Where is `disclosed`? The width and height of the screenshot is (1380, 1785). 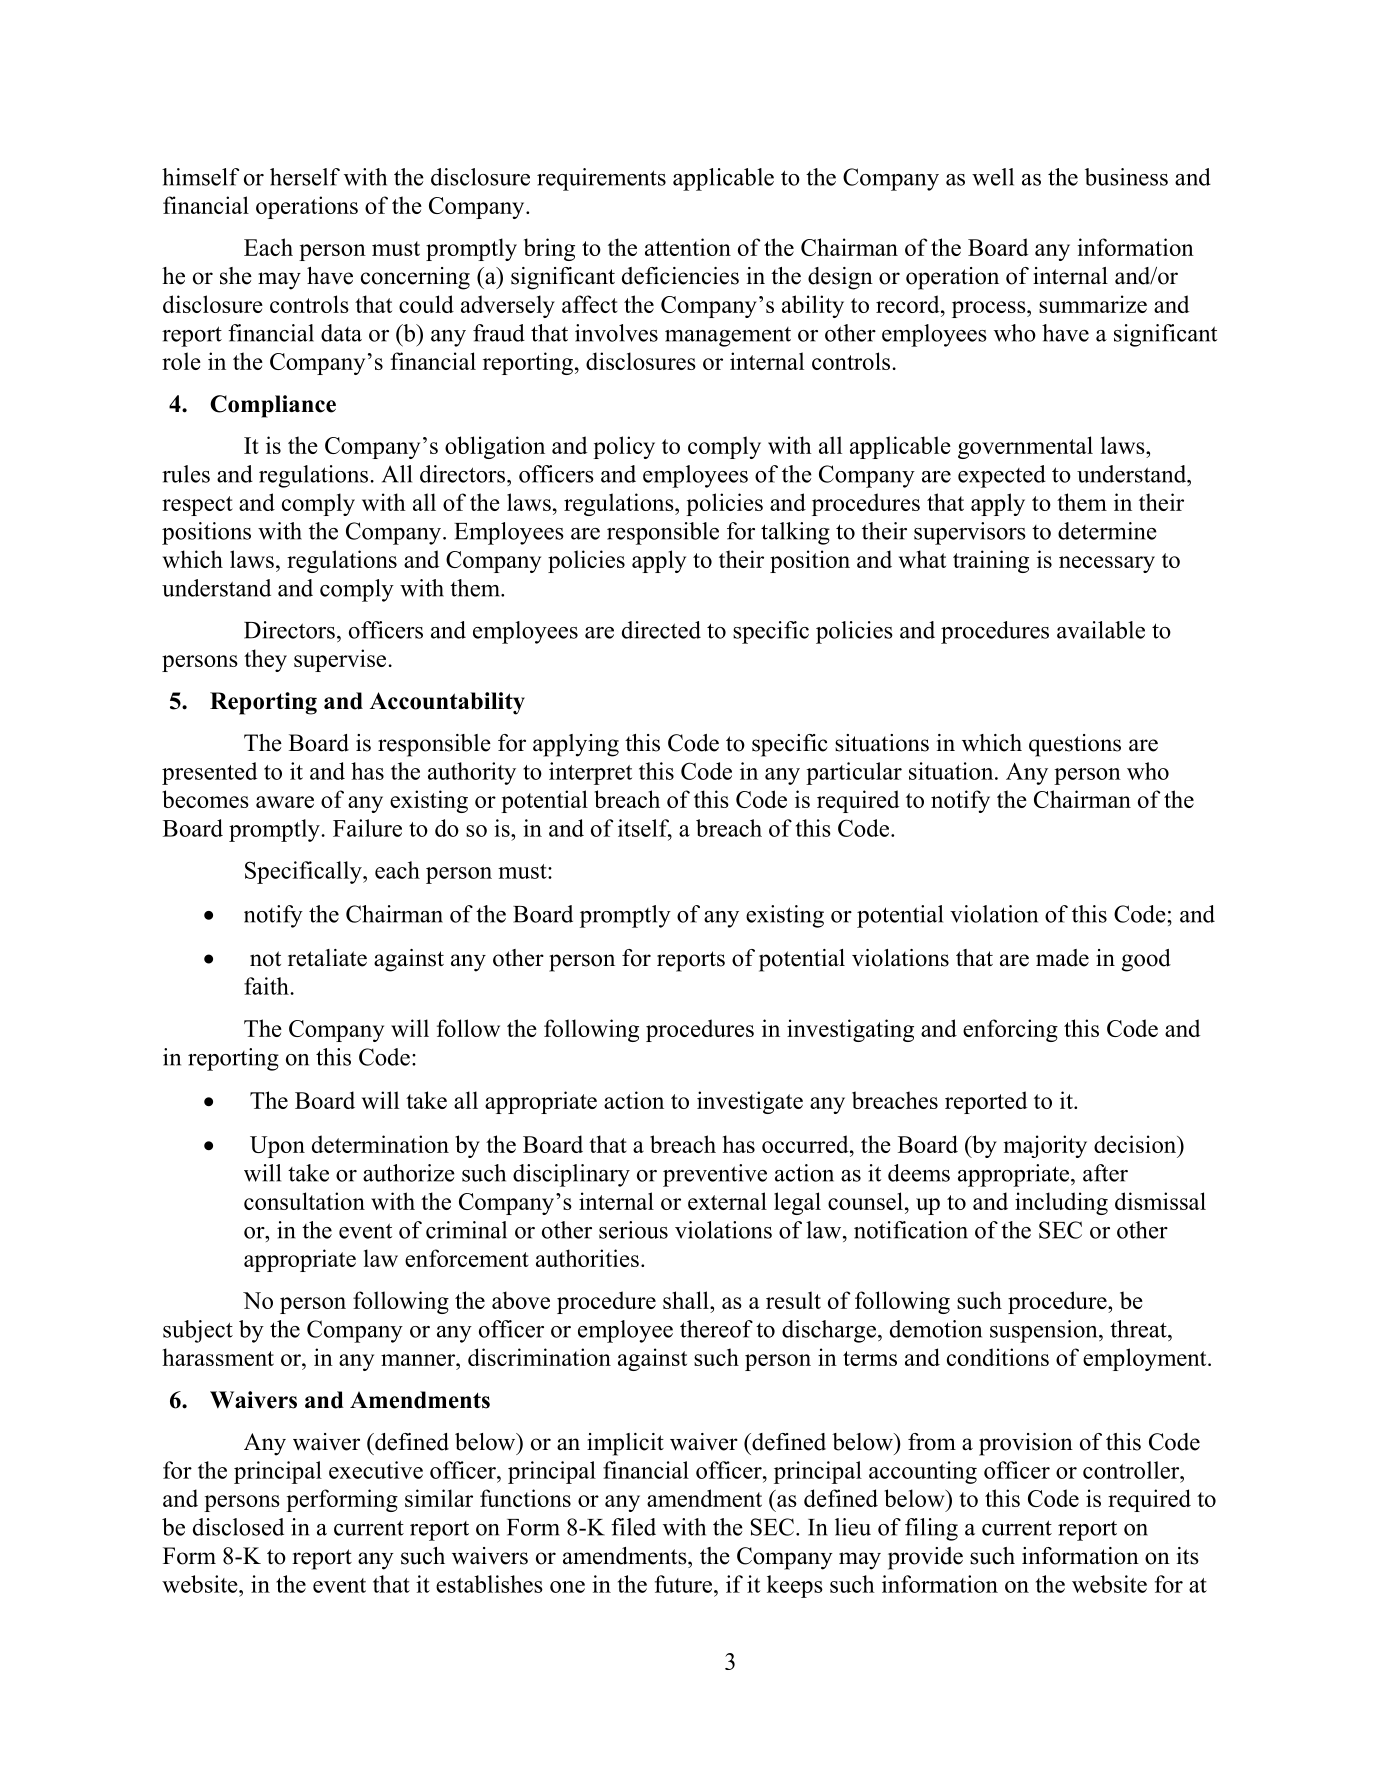
disclosed is located at coordinates (238, 1527).
